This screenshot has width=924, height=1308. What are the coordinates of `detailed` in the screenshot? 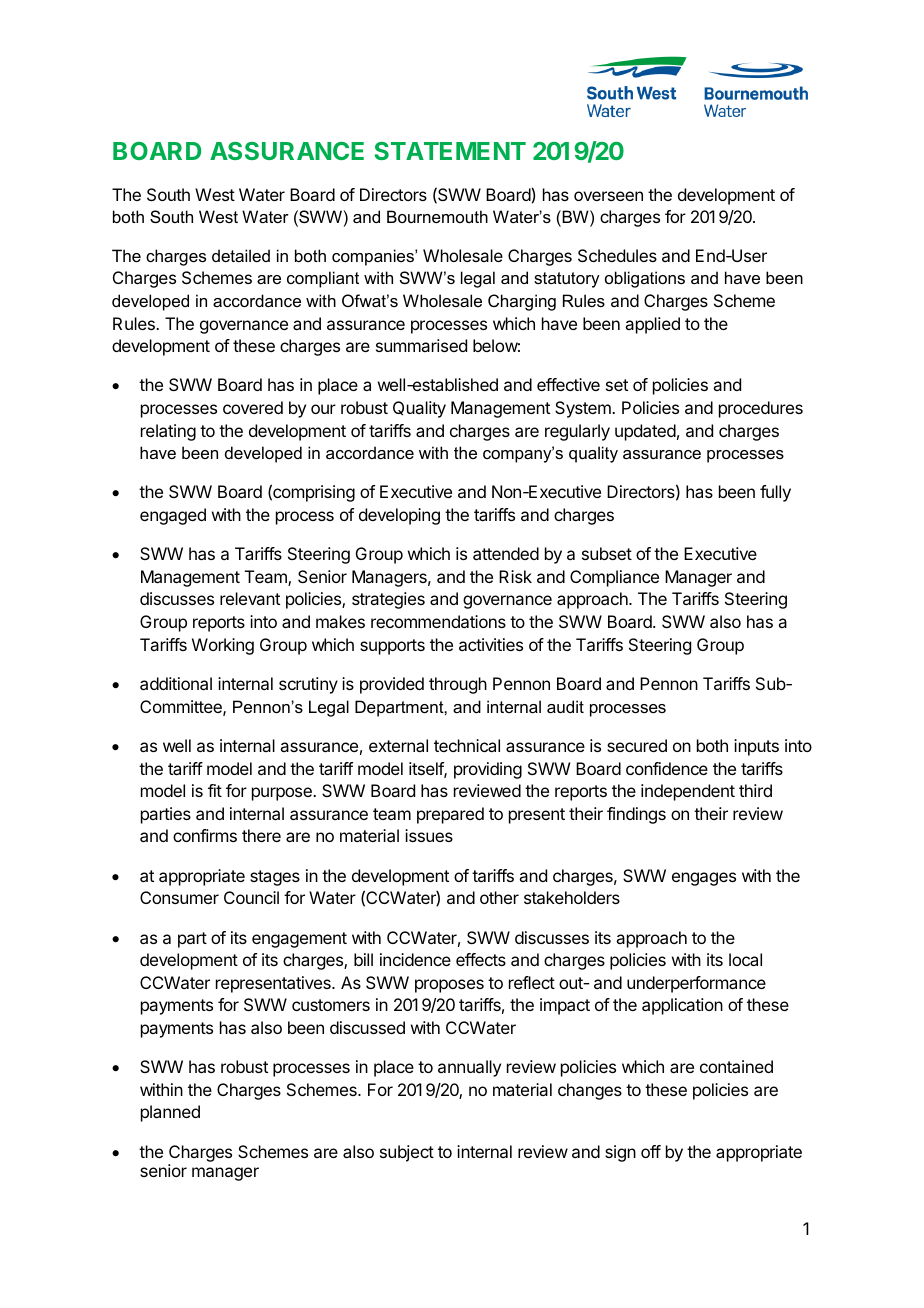 It's located at (241, 255).
